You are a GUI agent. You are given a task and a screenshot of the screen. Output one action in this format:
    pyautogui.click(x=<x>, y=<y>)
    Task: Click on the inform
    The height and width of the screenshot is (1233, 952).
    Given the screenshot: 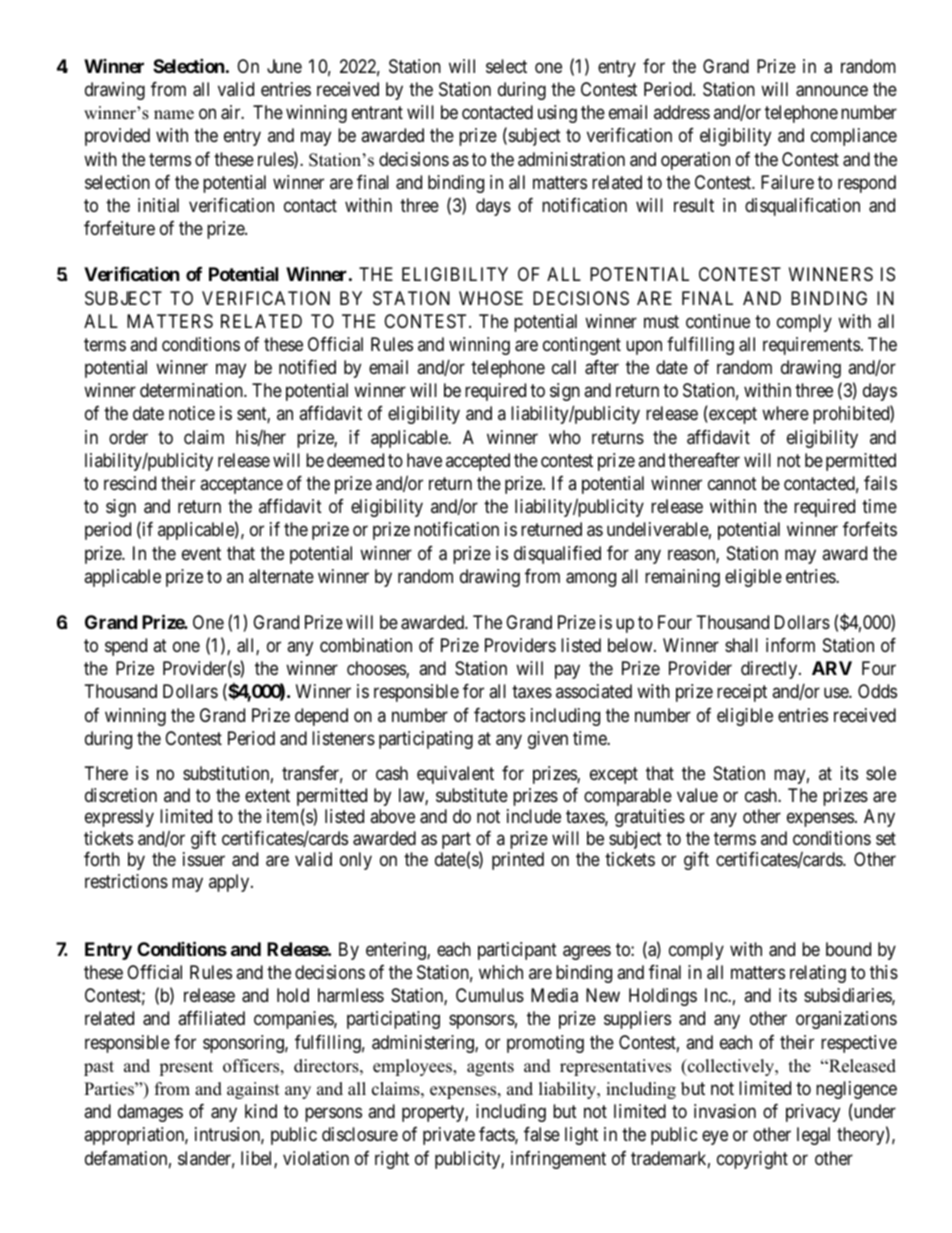 What is the action you would take?
    pyautogui.click(x=790, y=645)
